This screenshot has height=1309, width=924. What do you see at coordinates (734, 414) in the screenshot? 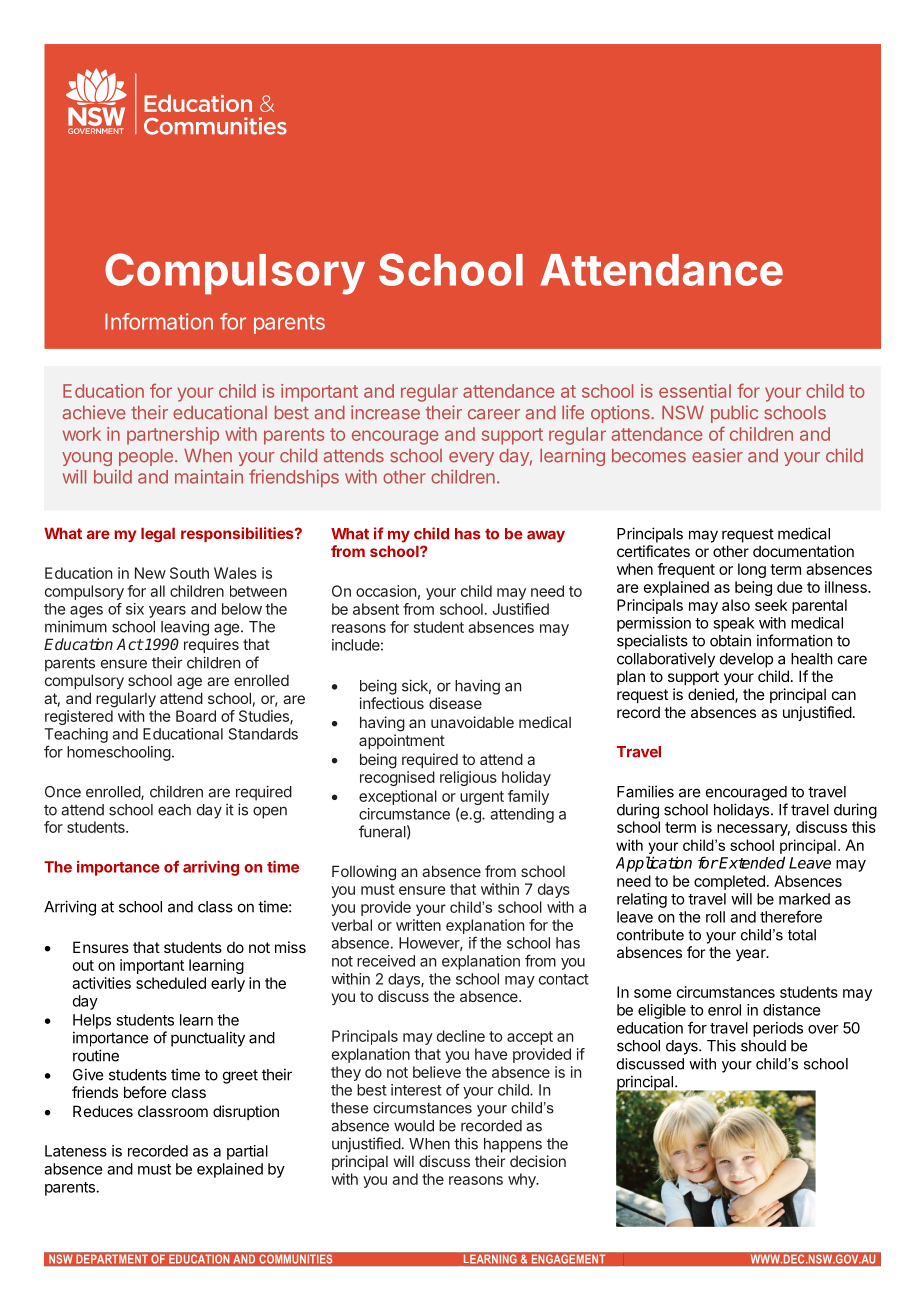
I see `public` at bounding box center [734, 414].
